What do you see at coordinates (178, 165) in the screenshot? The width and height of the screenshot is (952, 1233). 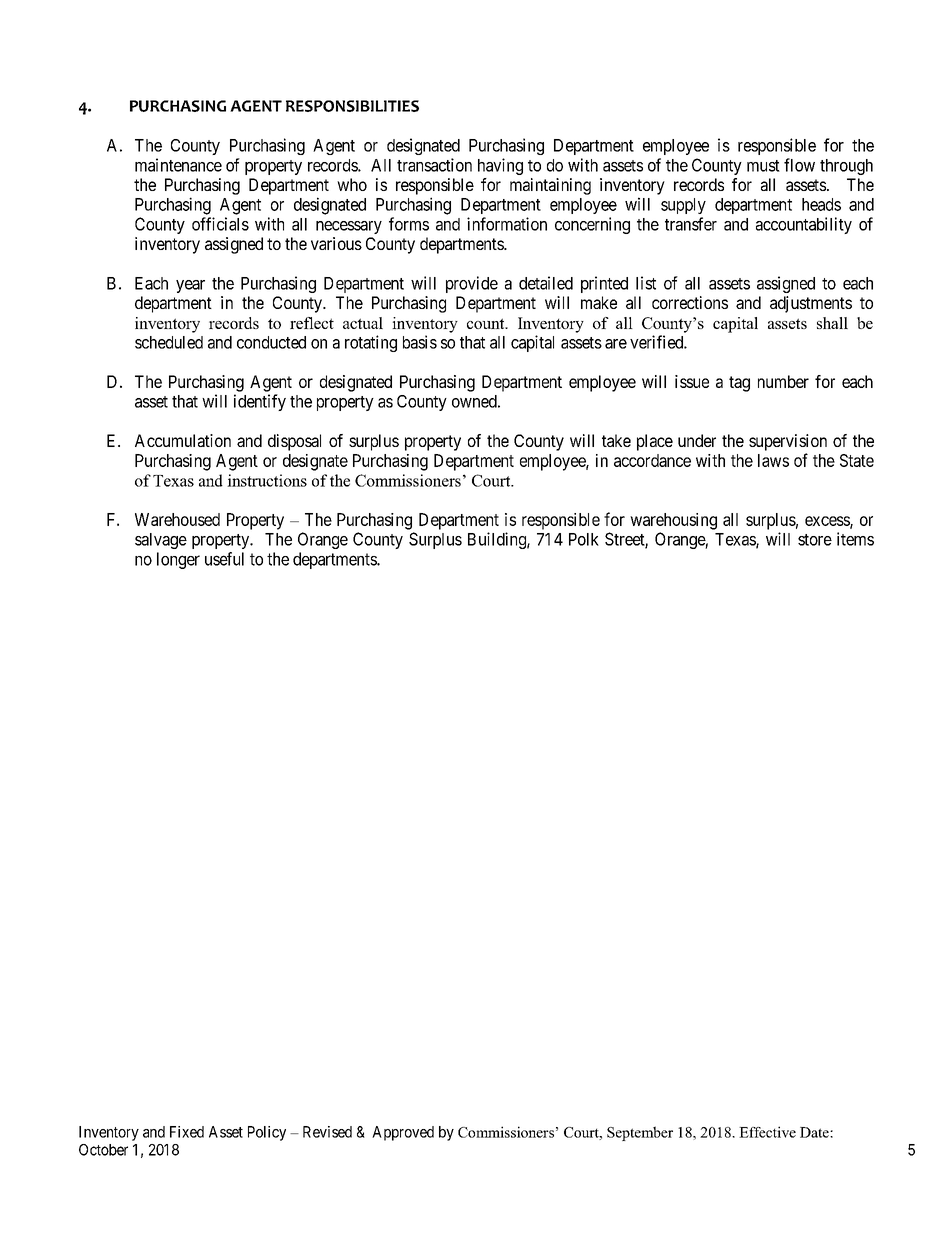 I see `maintenance` at bounding box center [178, 165].
